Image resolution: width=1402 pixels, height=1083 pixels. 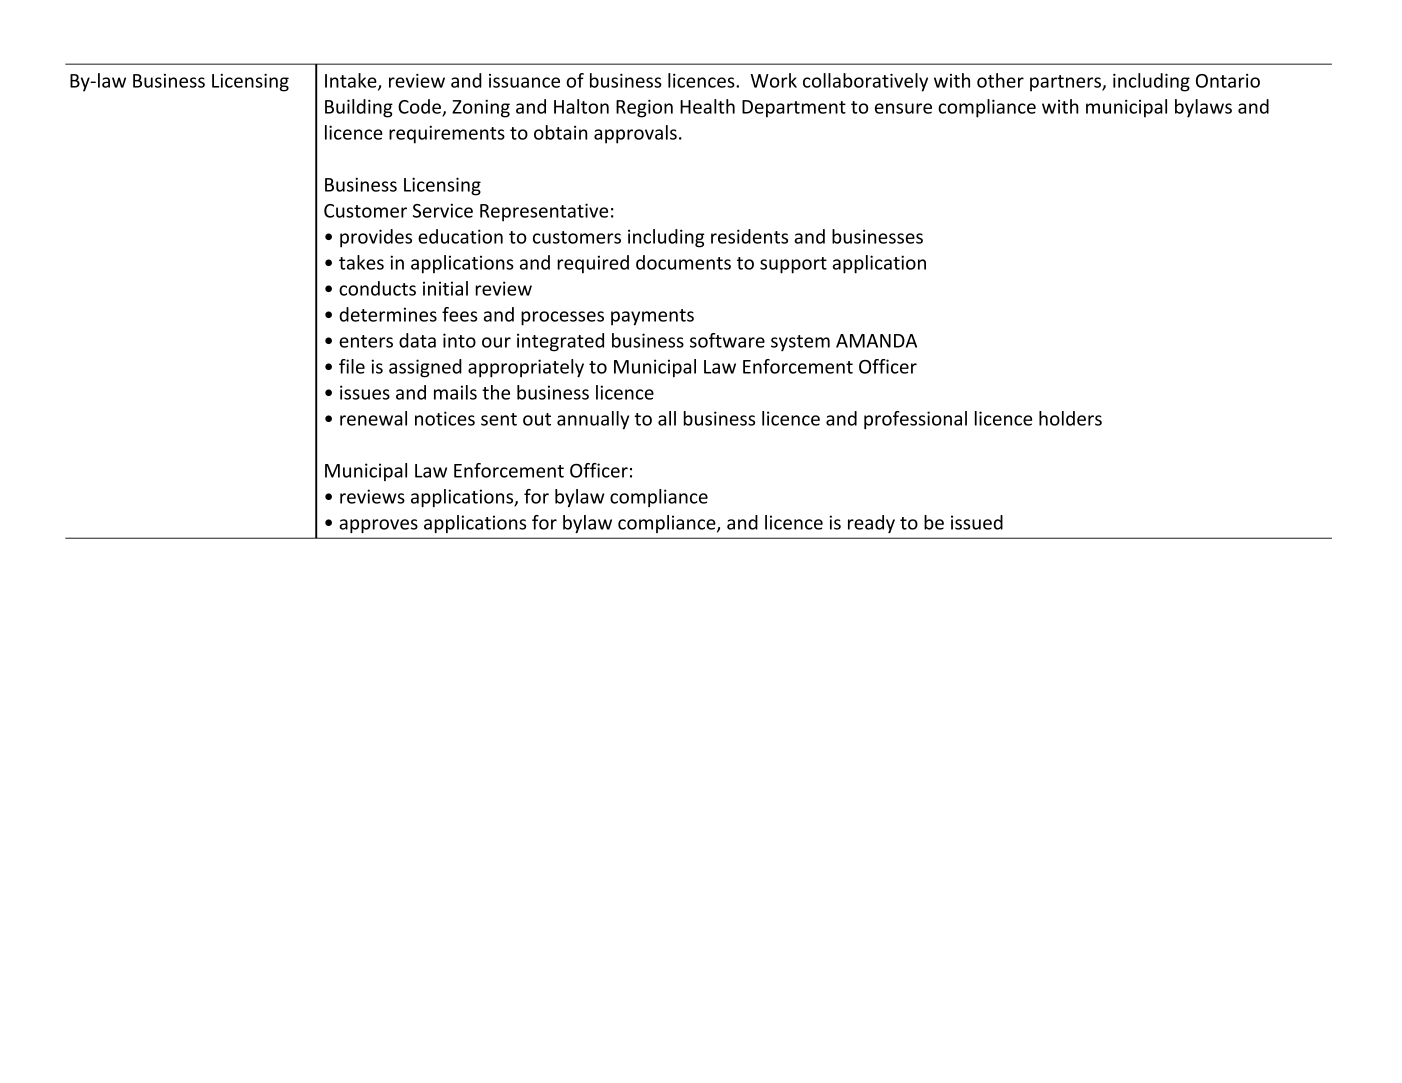 I want to click on partners, so click(x=1066, y=83).
